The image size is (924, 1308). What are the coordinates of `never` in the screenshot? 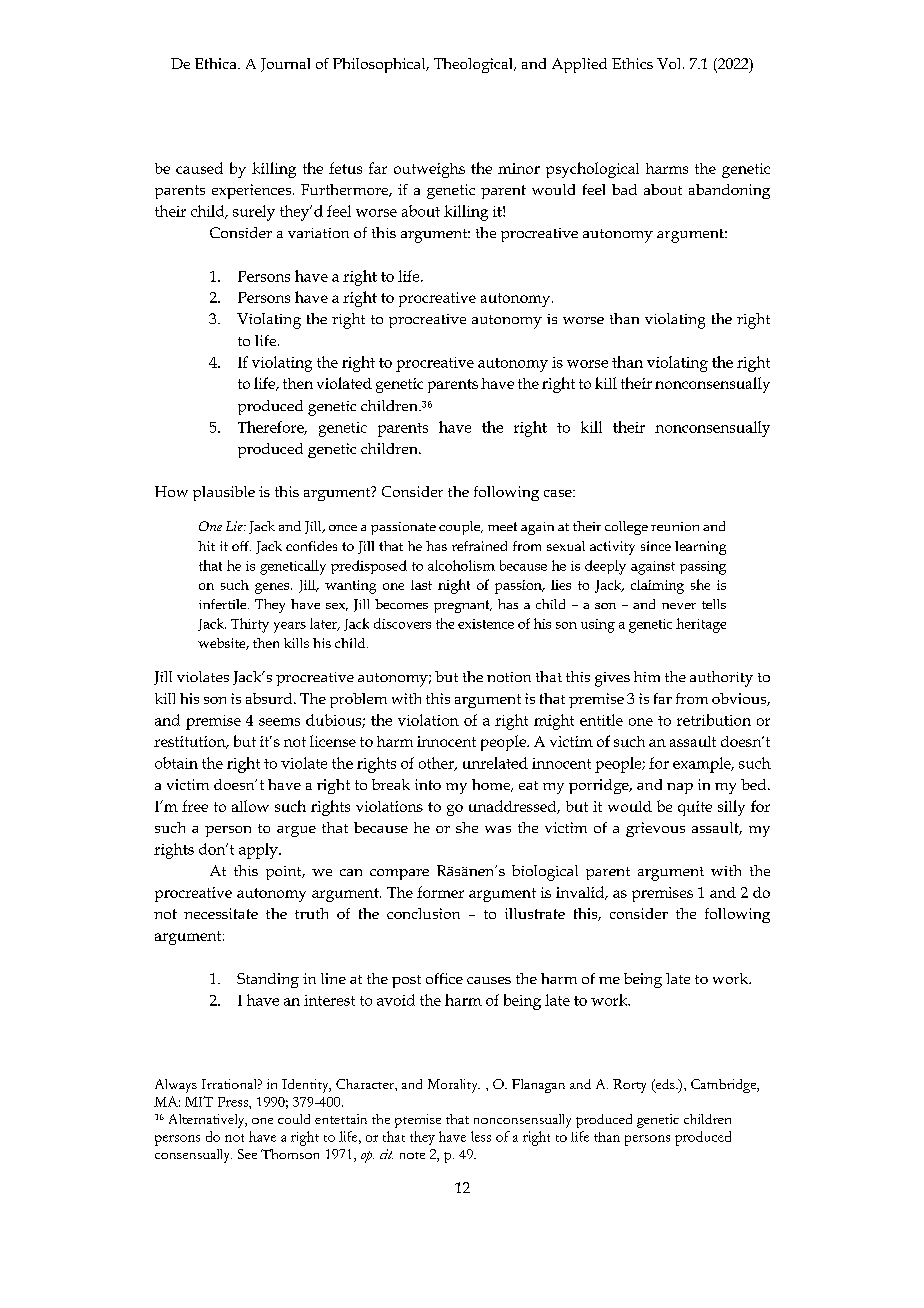 It's located at (679, 606).
